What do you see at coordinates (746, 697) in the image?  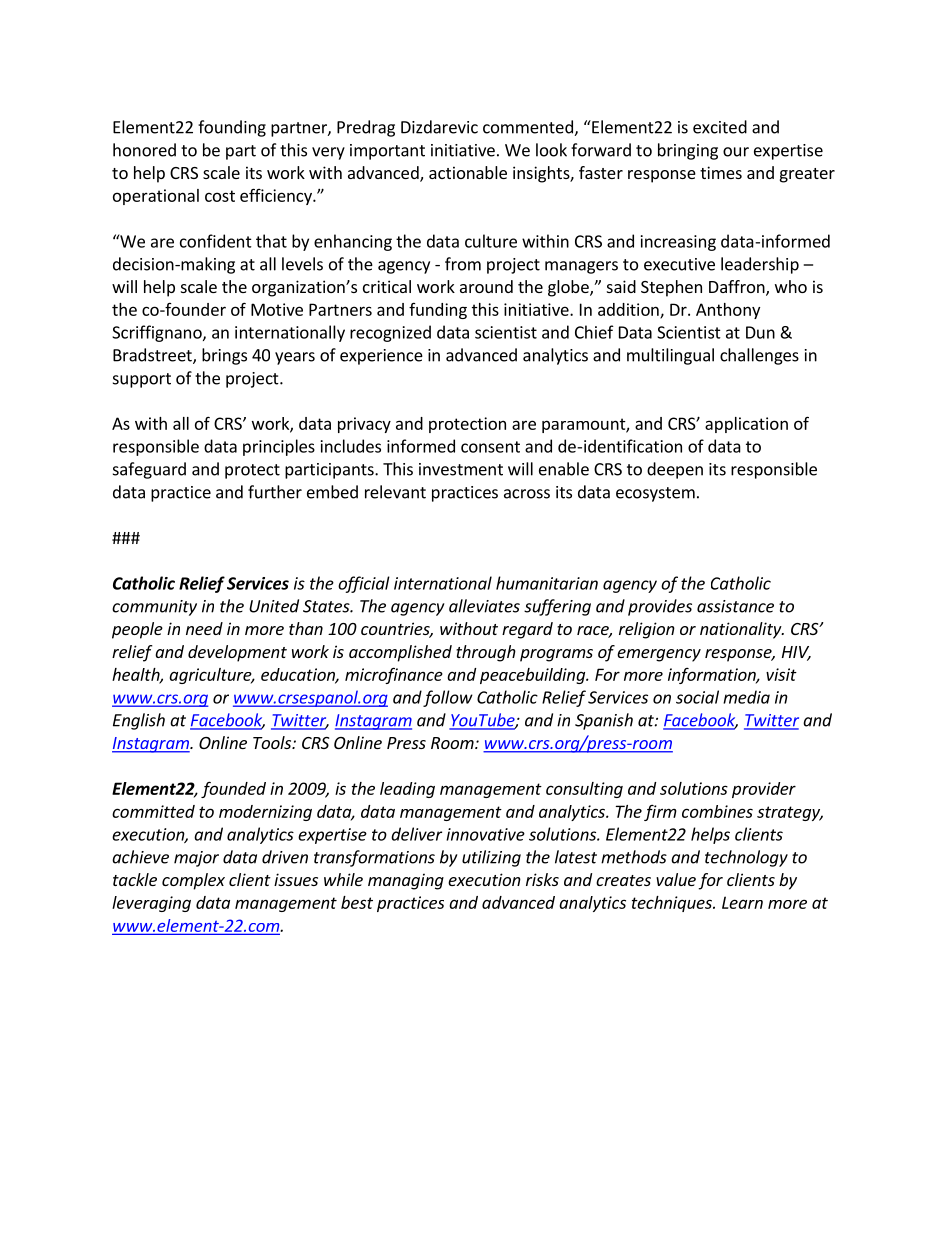 I see `media` at bounding box center [746, 697].
